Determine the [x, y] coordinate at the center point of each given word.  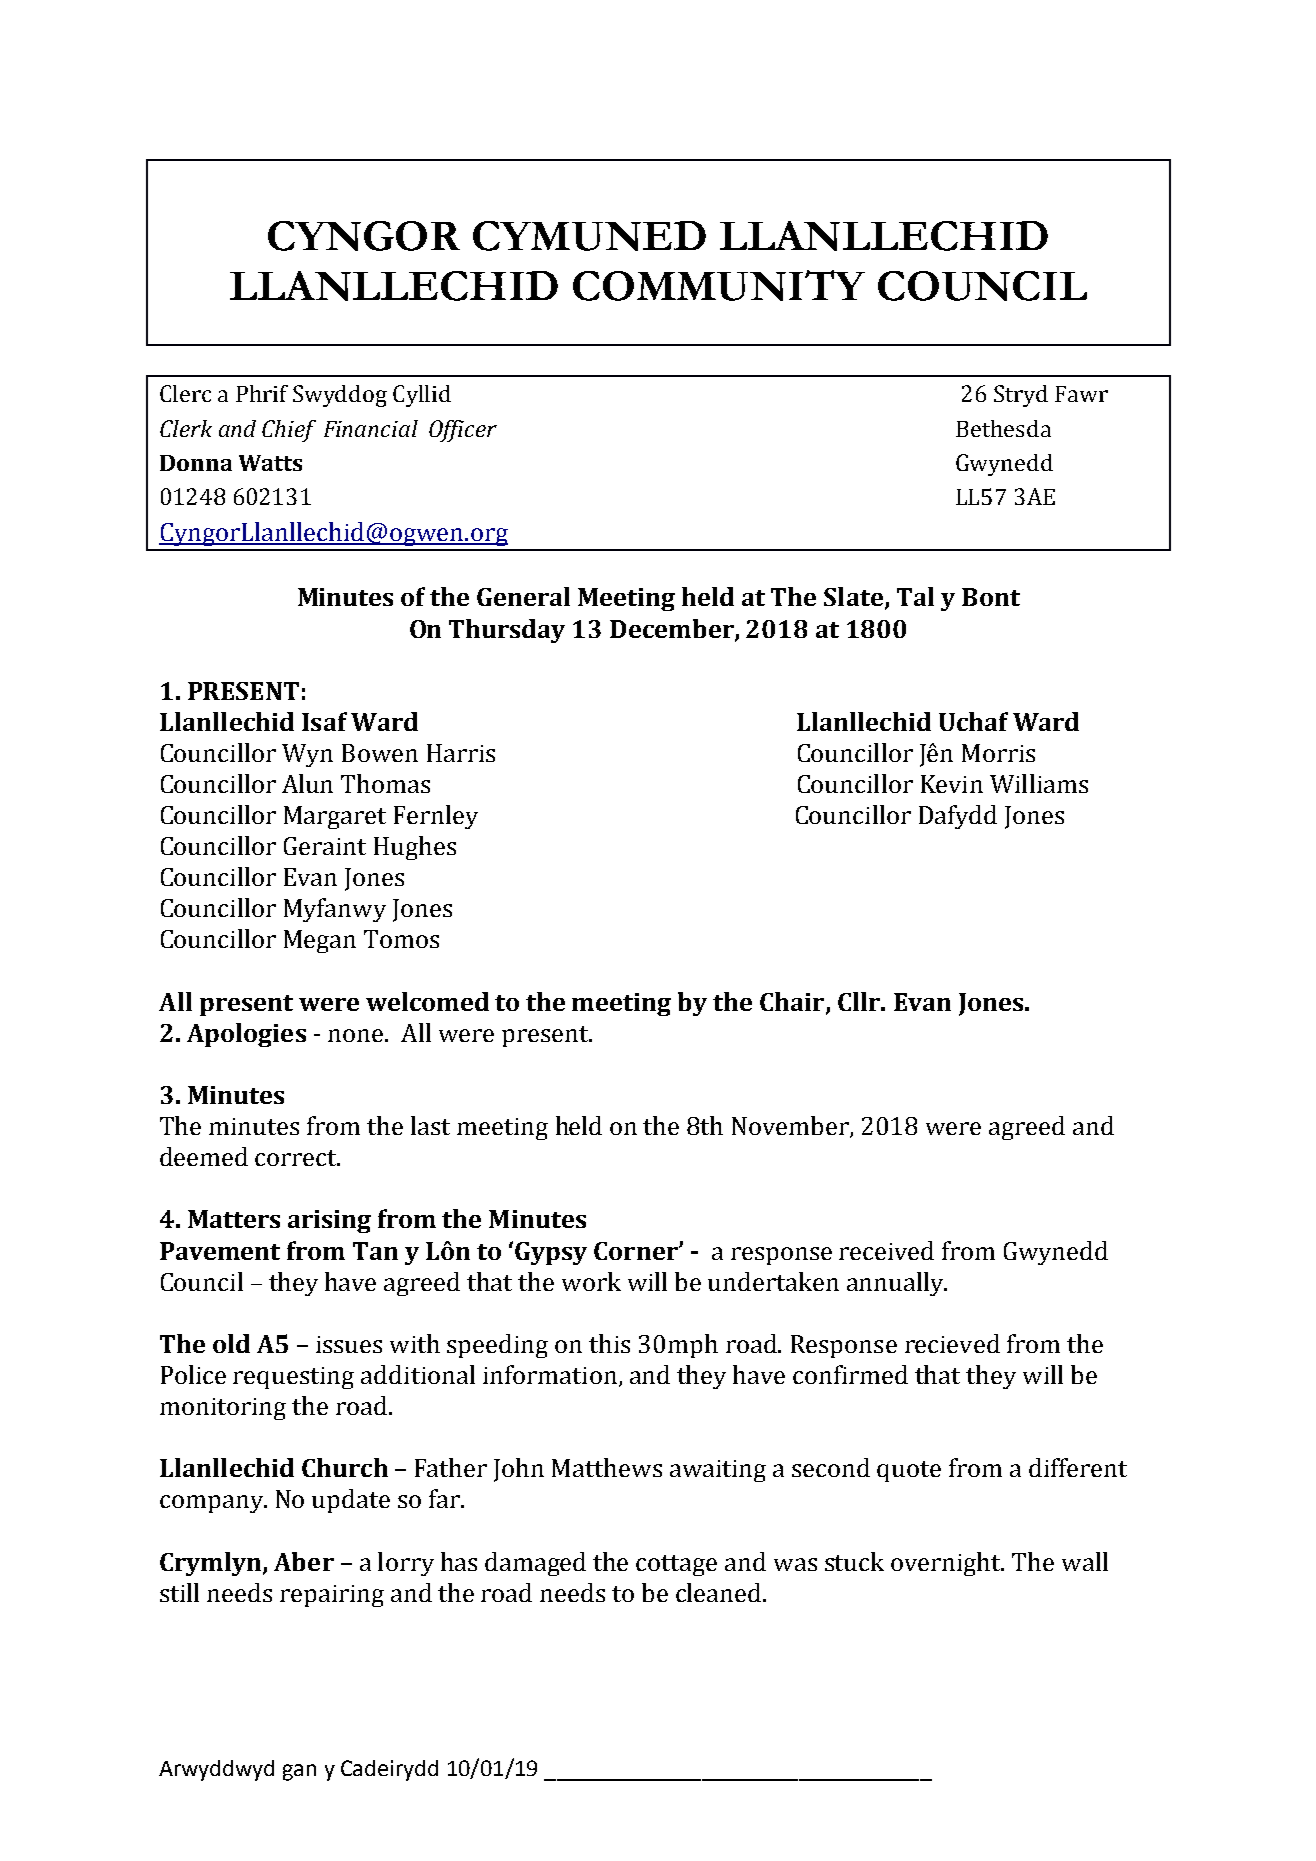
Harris [461, 753]
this [609, 1343]
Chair [793, 1002]
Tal [915, 596]
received [886, 1250]
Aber [304, 1561]
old [231, 1343]
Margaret [335, 817]
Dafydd [958, 817]
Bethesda [1003, 428]
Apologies [246, 1035]
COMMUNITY [719, 285]
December [673, 629]
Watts [270, 463]
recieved [952, 1343]
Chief [289, 431]
